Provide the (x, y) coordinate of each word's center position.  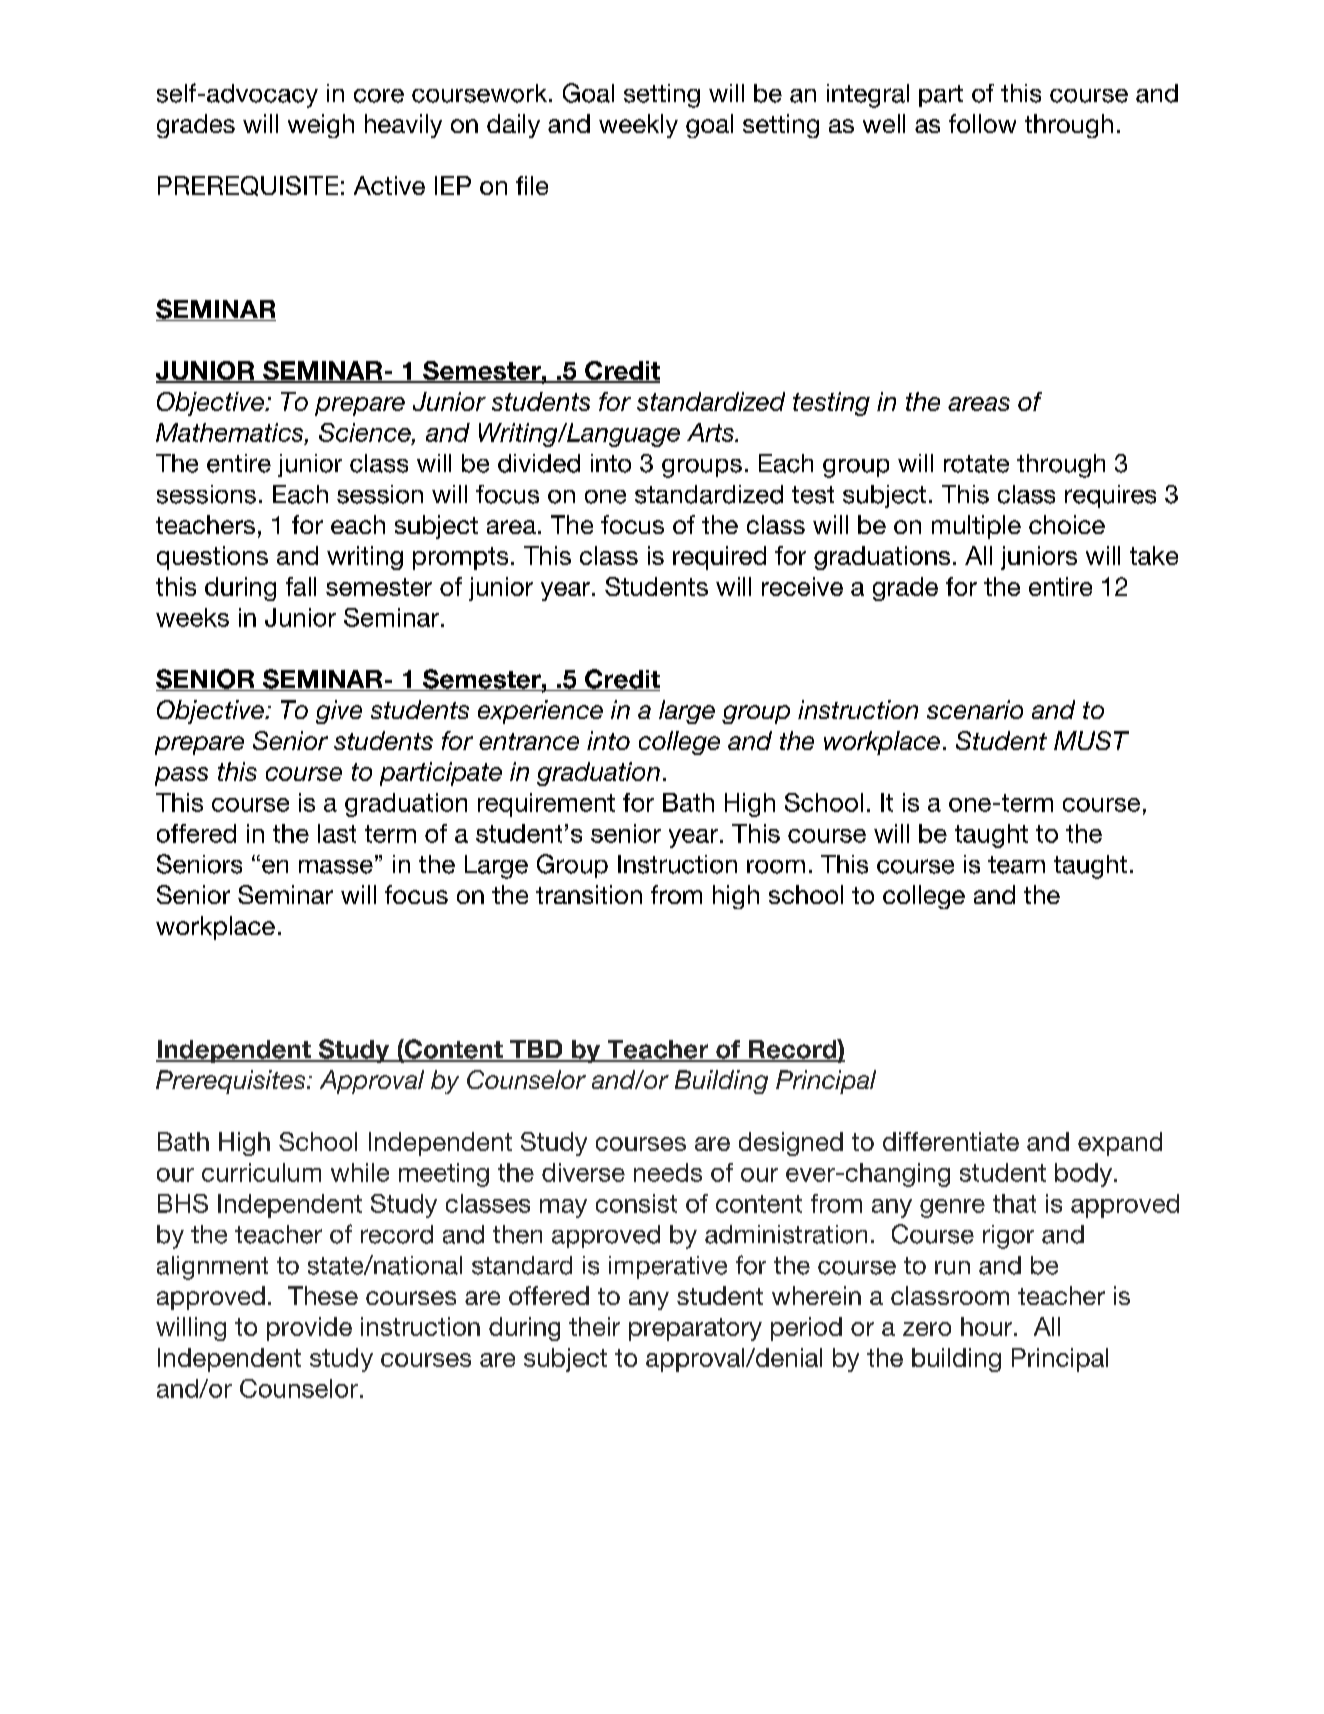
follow (982, 123)
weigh (321, 126)
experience (540, 712)
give (339, 712)
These (323, 1295)
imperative (668, 1267)
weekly (638, 126)
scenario (975, 709)
